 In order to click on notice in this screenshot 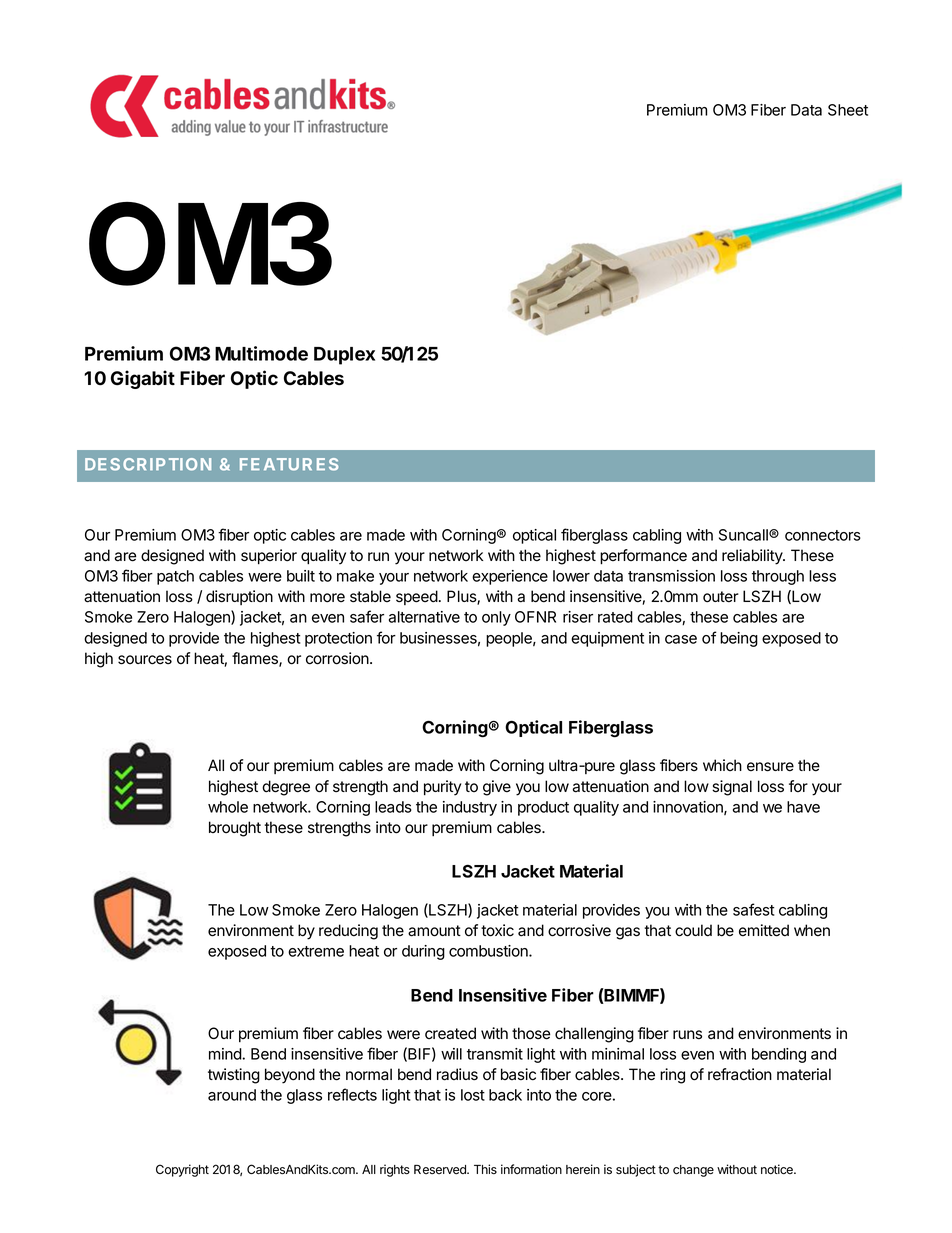, I will do `click(778, 1169)`.
